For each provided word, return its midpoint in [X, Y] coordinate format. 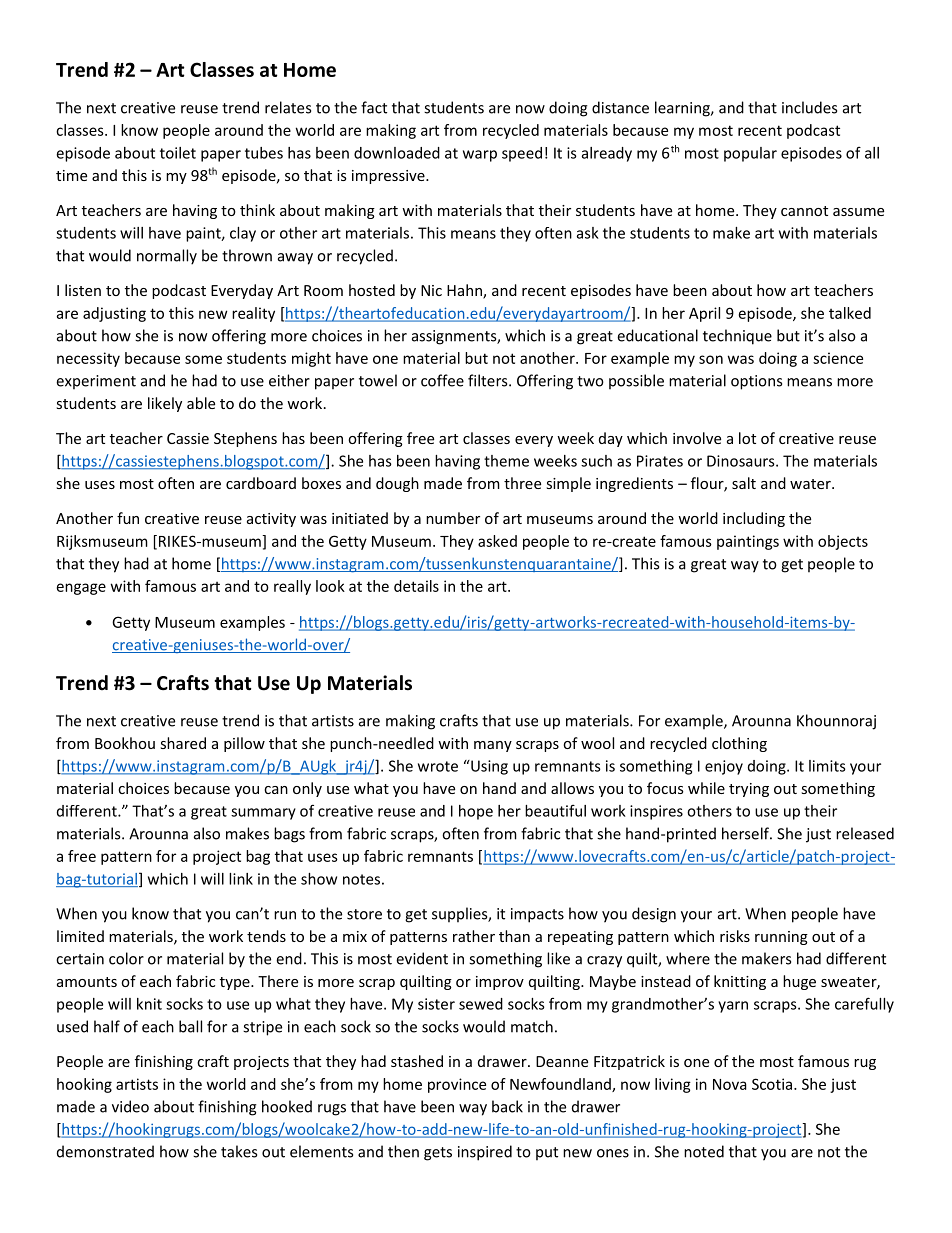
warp [480, 156]
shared [183, 743]
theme [506, 461]
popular [750, 154]
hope [476, 812]
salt [744, 483]
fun [128, 518]
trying [749, 790]
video [130, 1106]
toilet [178, 153]
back [507, 1106]
